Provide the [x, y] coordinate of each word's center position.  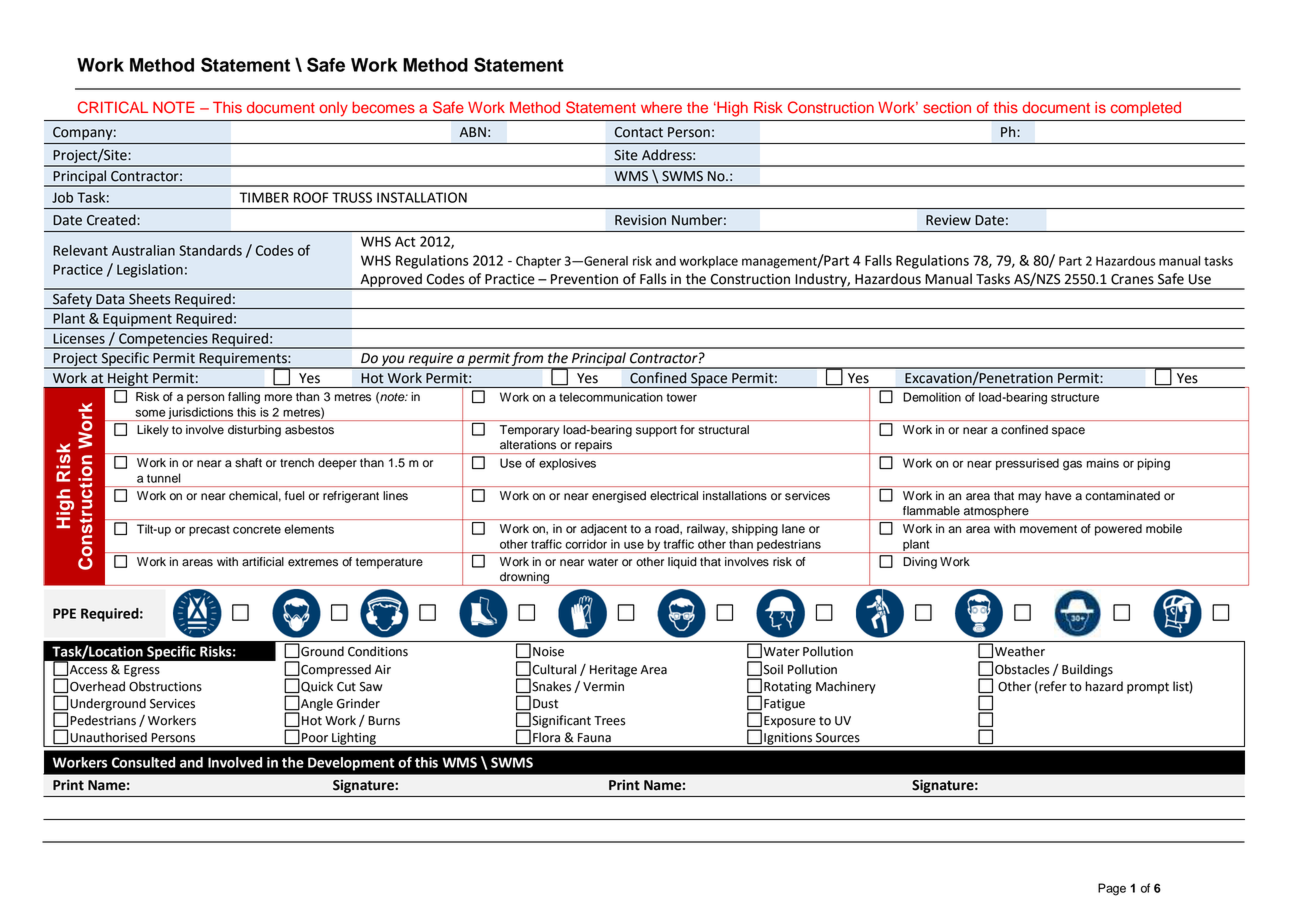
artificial [263, 562]
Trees [609, 721]
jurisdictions [201, 414]
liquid [682, 563]
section [947, 107]
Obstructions [165, 686]
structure [1075, 397]
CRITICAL [113, 107]
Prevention [584, 279]
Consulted [143, 762]
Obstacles [1022, 669]
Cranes [1132, 279]
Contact [639, 132]
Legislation [150, 271]
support [656, 431]
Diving [920, 563]
